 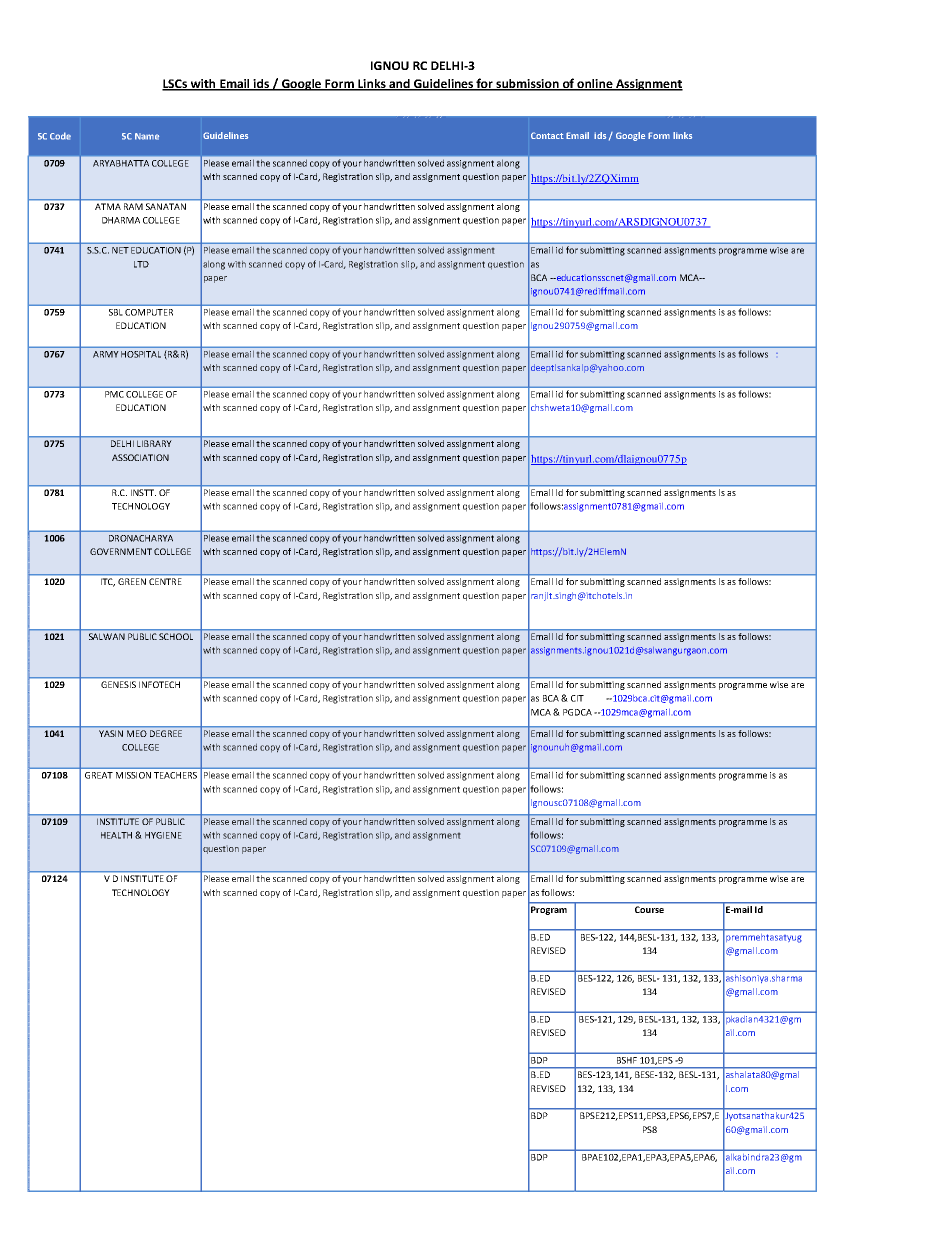 What do you see at coordinates (147, 136) in the screenshot?
I see `Name` at bounding box center [147, 136].
